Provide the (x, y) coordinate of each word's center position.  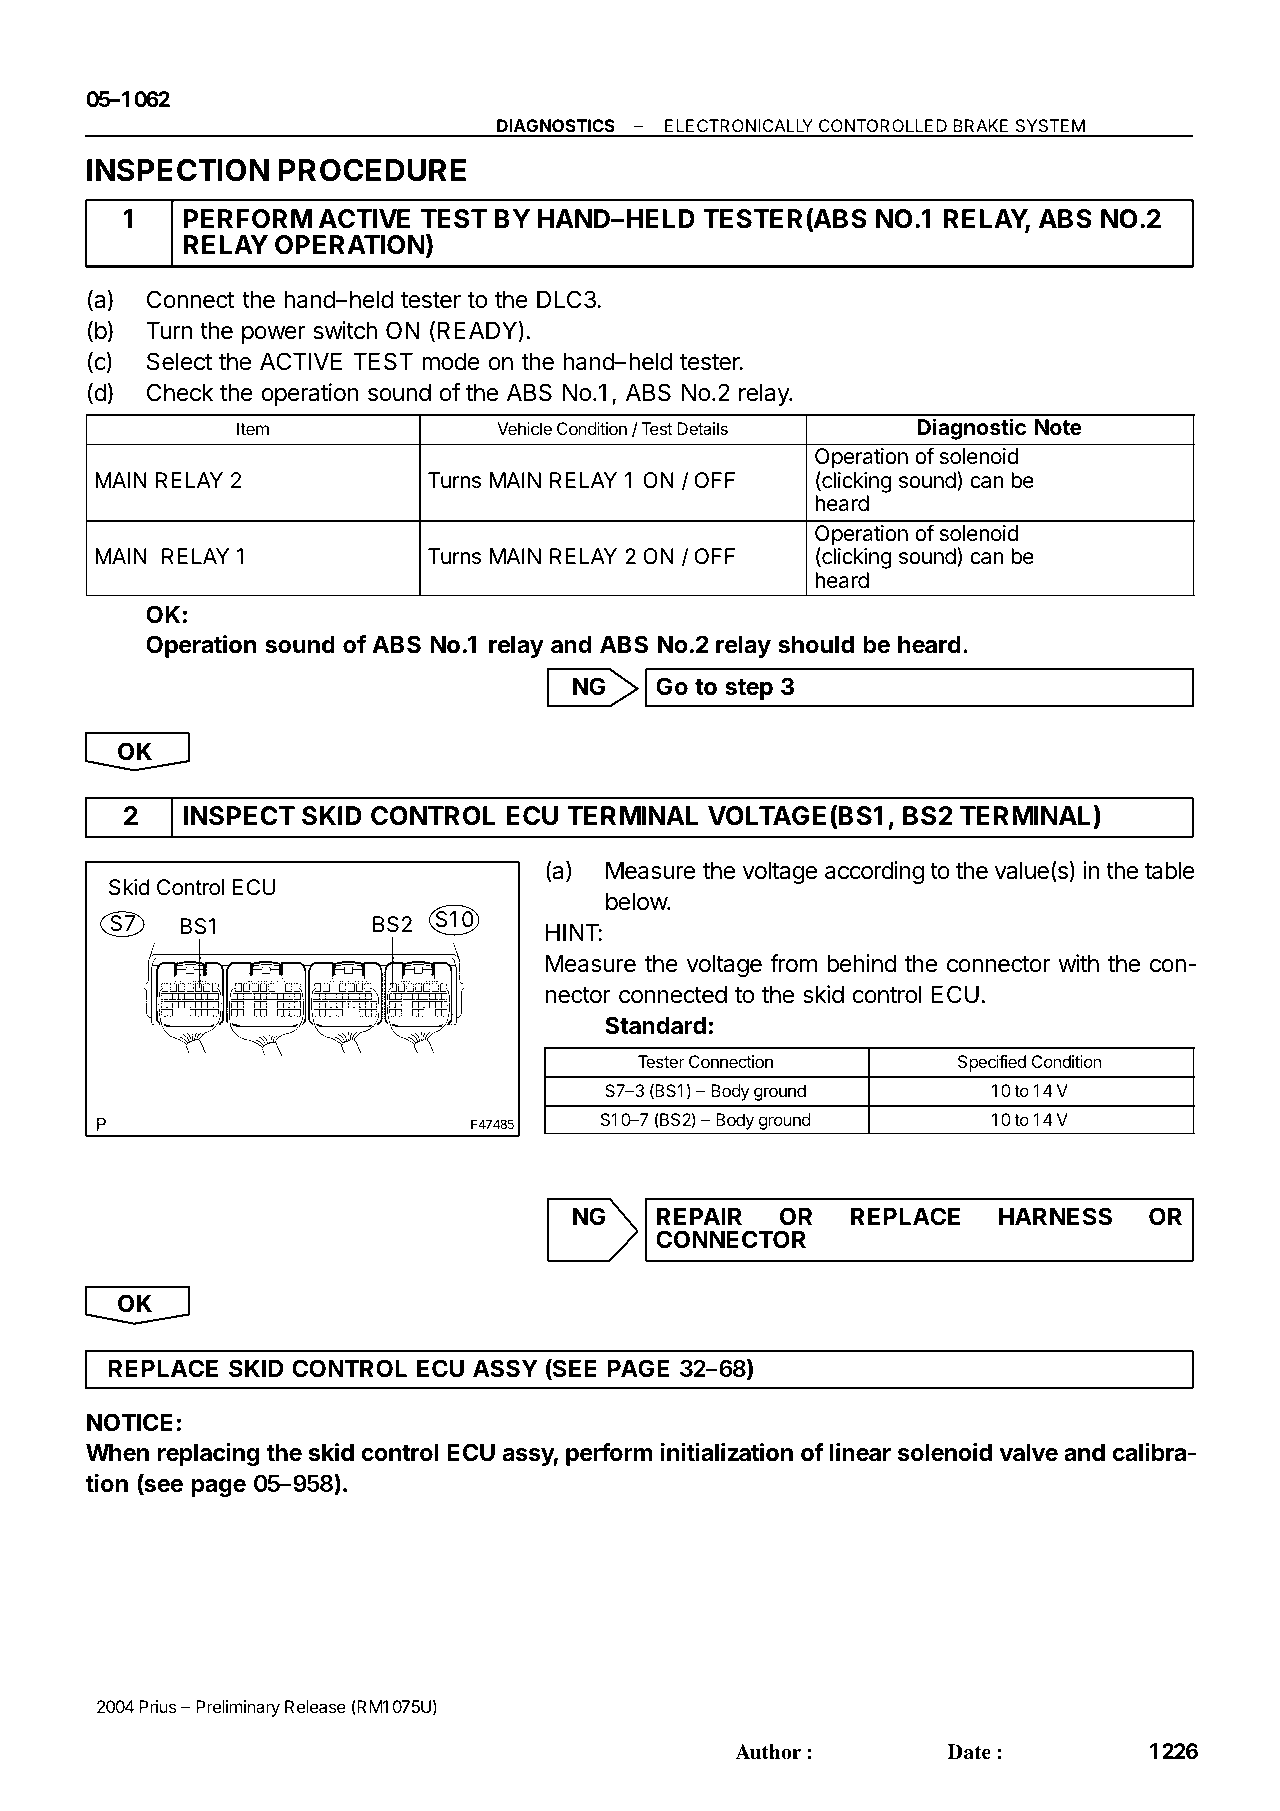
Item (253, 428)
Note (1058, 427)
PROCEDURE (372, 170)
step (749, 689)
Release (315, 1706)
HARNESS (1055, 1216)
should (816, 644)
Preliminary (238, 1708)
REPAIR (699, 1216)
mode (451, 361)
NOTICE (130, 1422)
